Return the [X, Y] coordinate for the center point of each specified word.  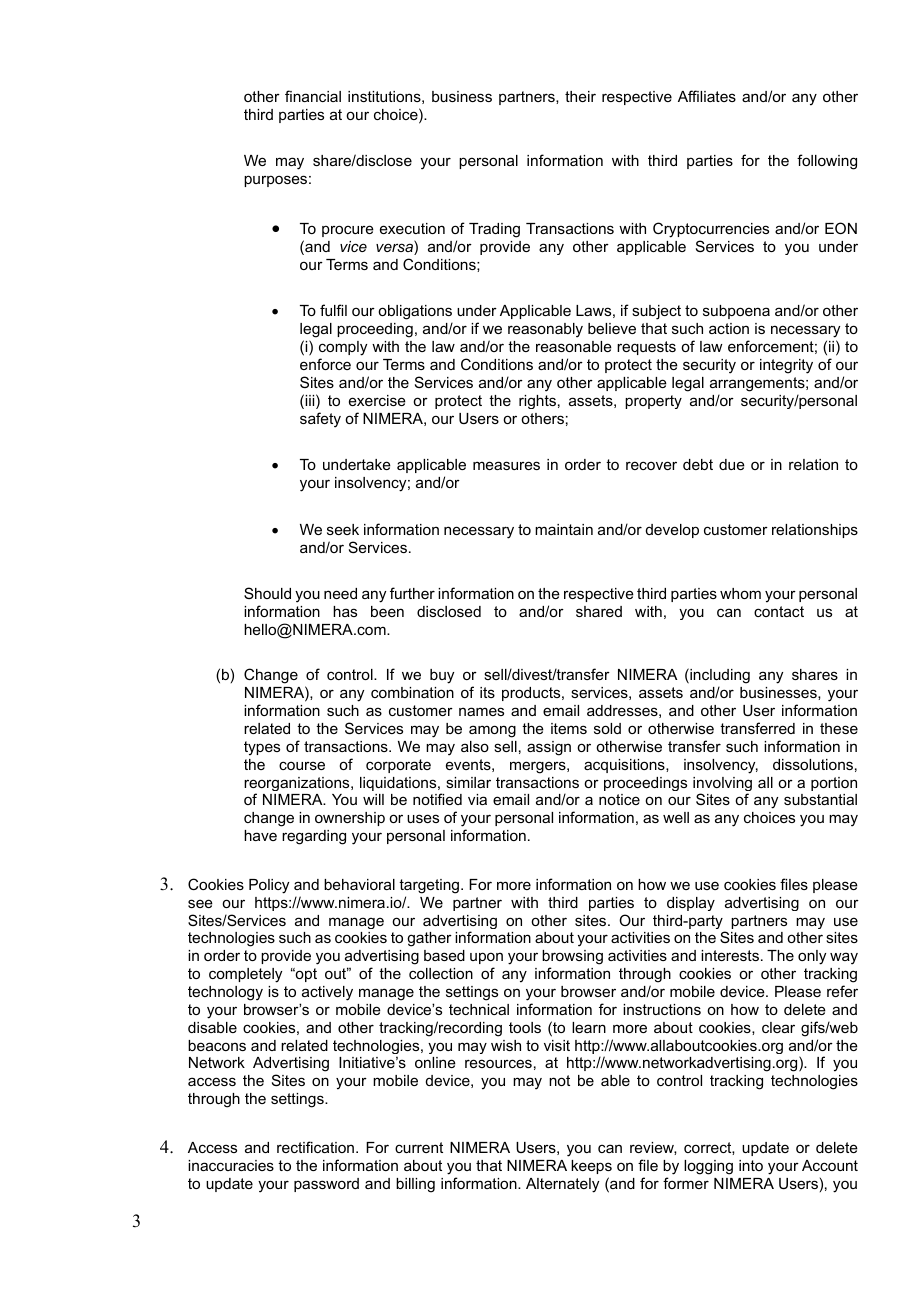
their [580, 96]
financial [313, 96]
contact [779, 611]
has [345, 611]
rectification [315, 1147]
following [827, 162]
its [487, 692]
